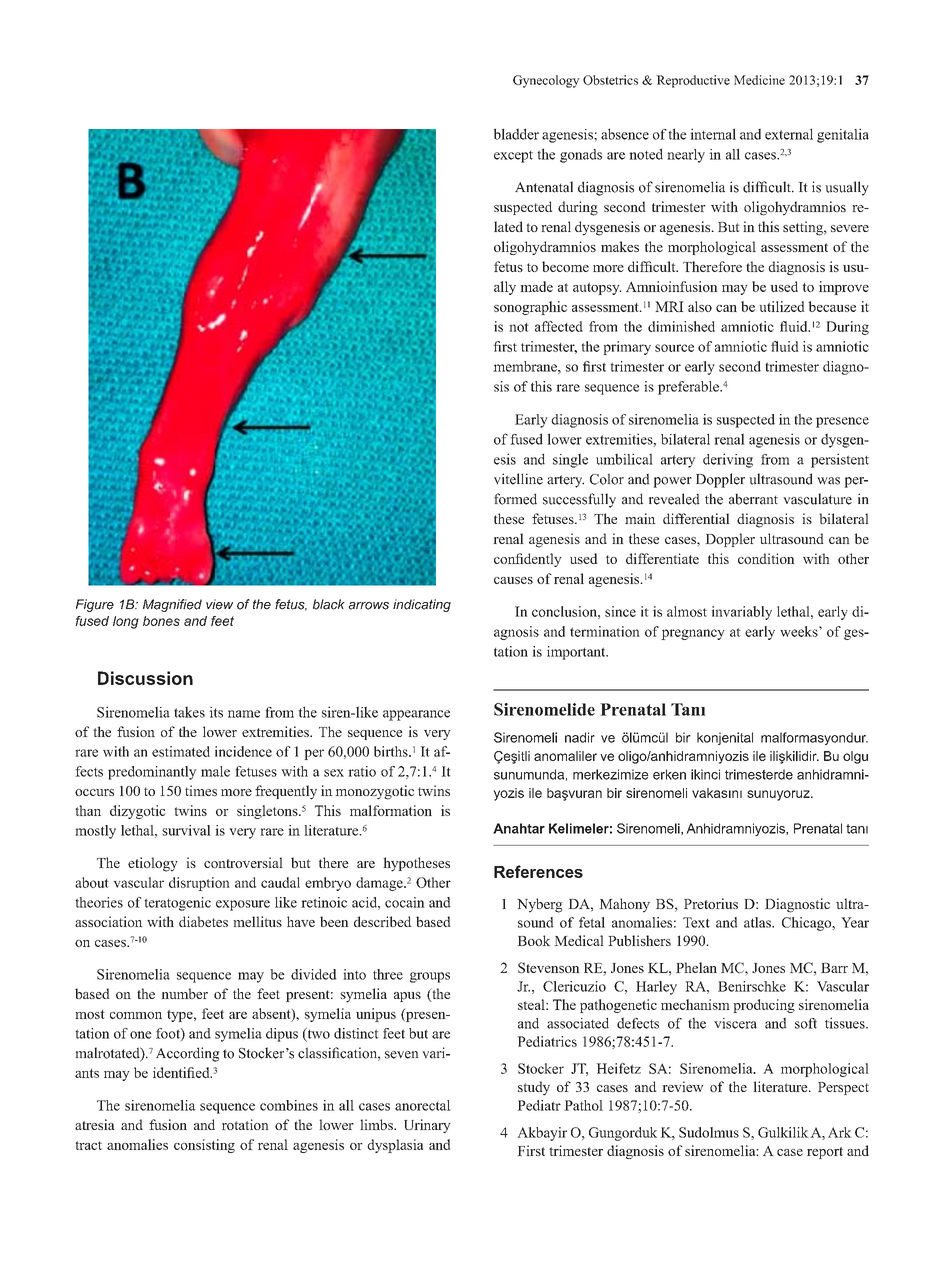  What do you see at coordinates (789, 134) in the document?
I see `external` at bounding box center [789, 134].
